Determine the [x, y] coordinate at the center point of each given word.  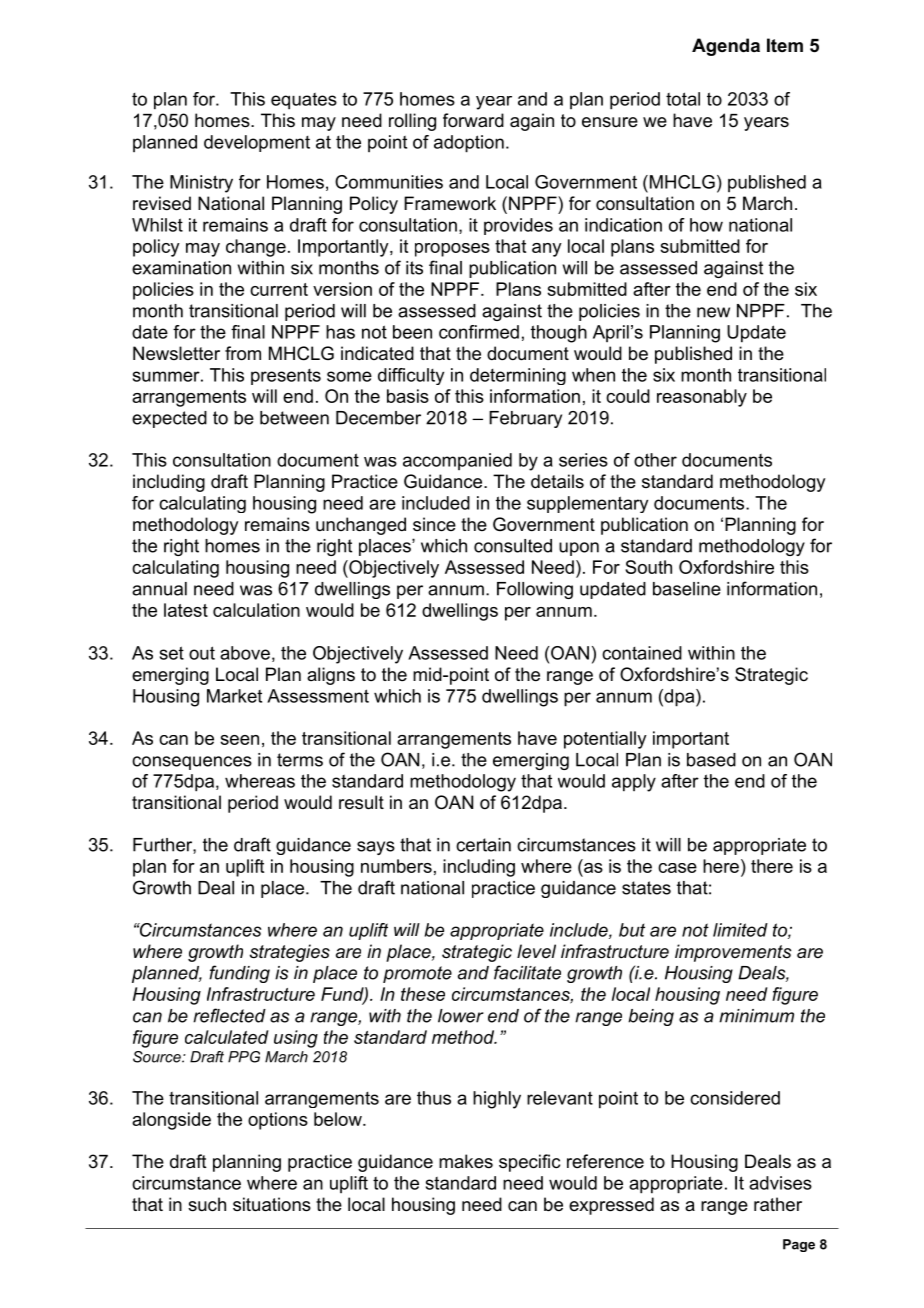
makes [466, 1161]
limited [740, 930]
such [207, 1204]
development [257, 143]
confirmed [479, 332]
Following [535, 590]
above [245, 653]
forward [473, 120]
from [243, 353]
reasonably [702, 398]
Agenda [726, 47]
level [536, 951]
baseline [687, 589]
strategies [290, 953]
